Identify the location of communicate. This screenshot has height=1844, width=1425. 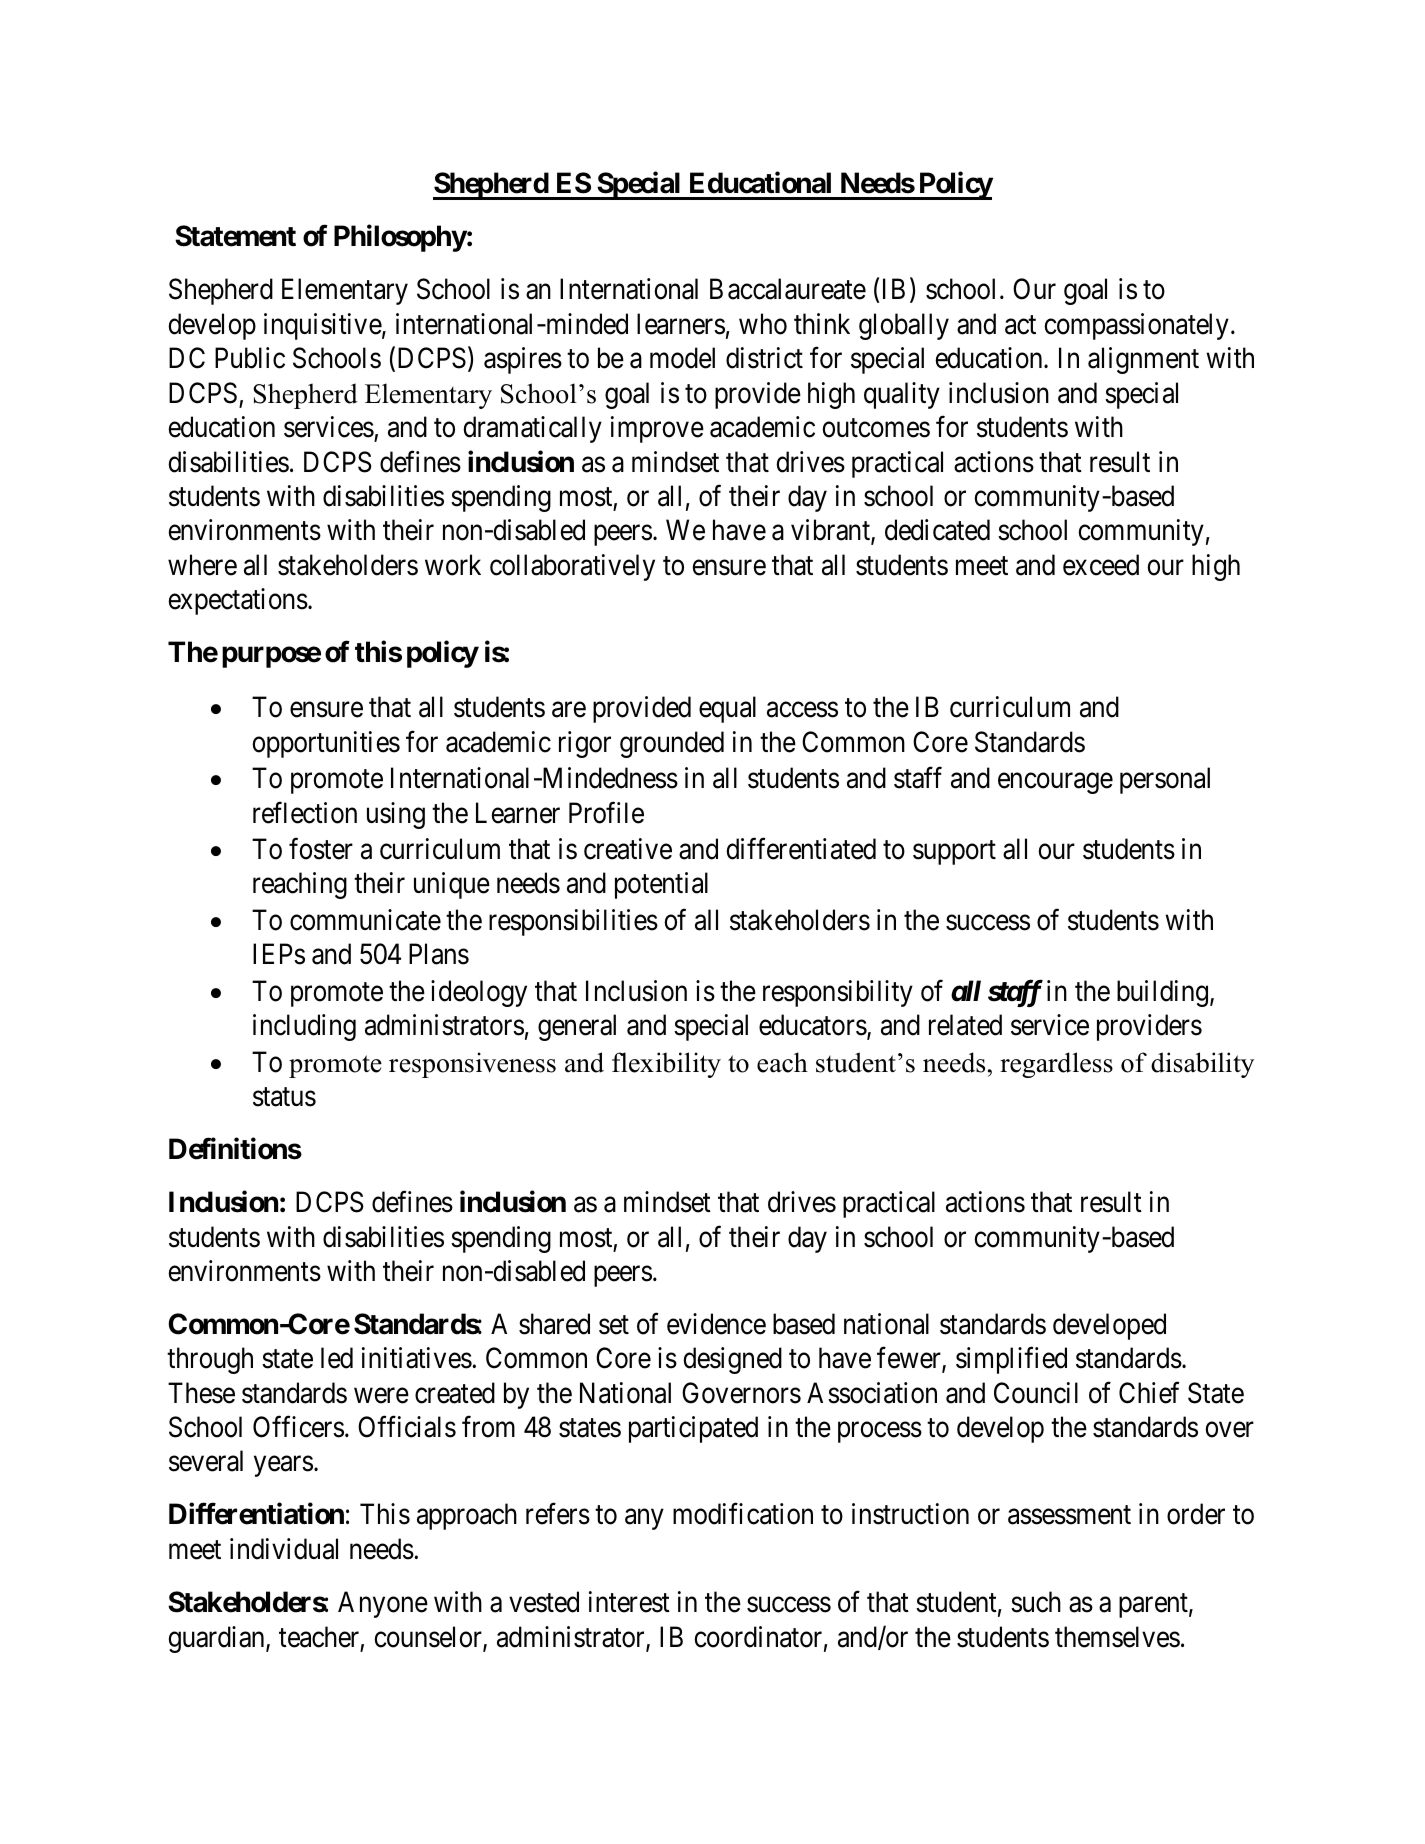
(365, 920).
